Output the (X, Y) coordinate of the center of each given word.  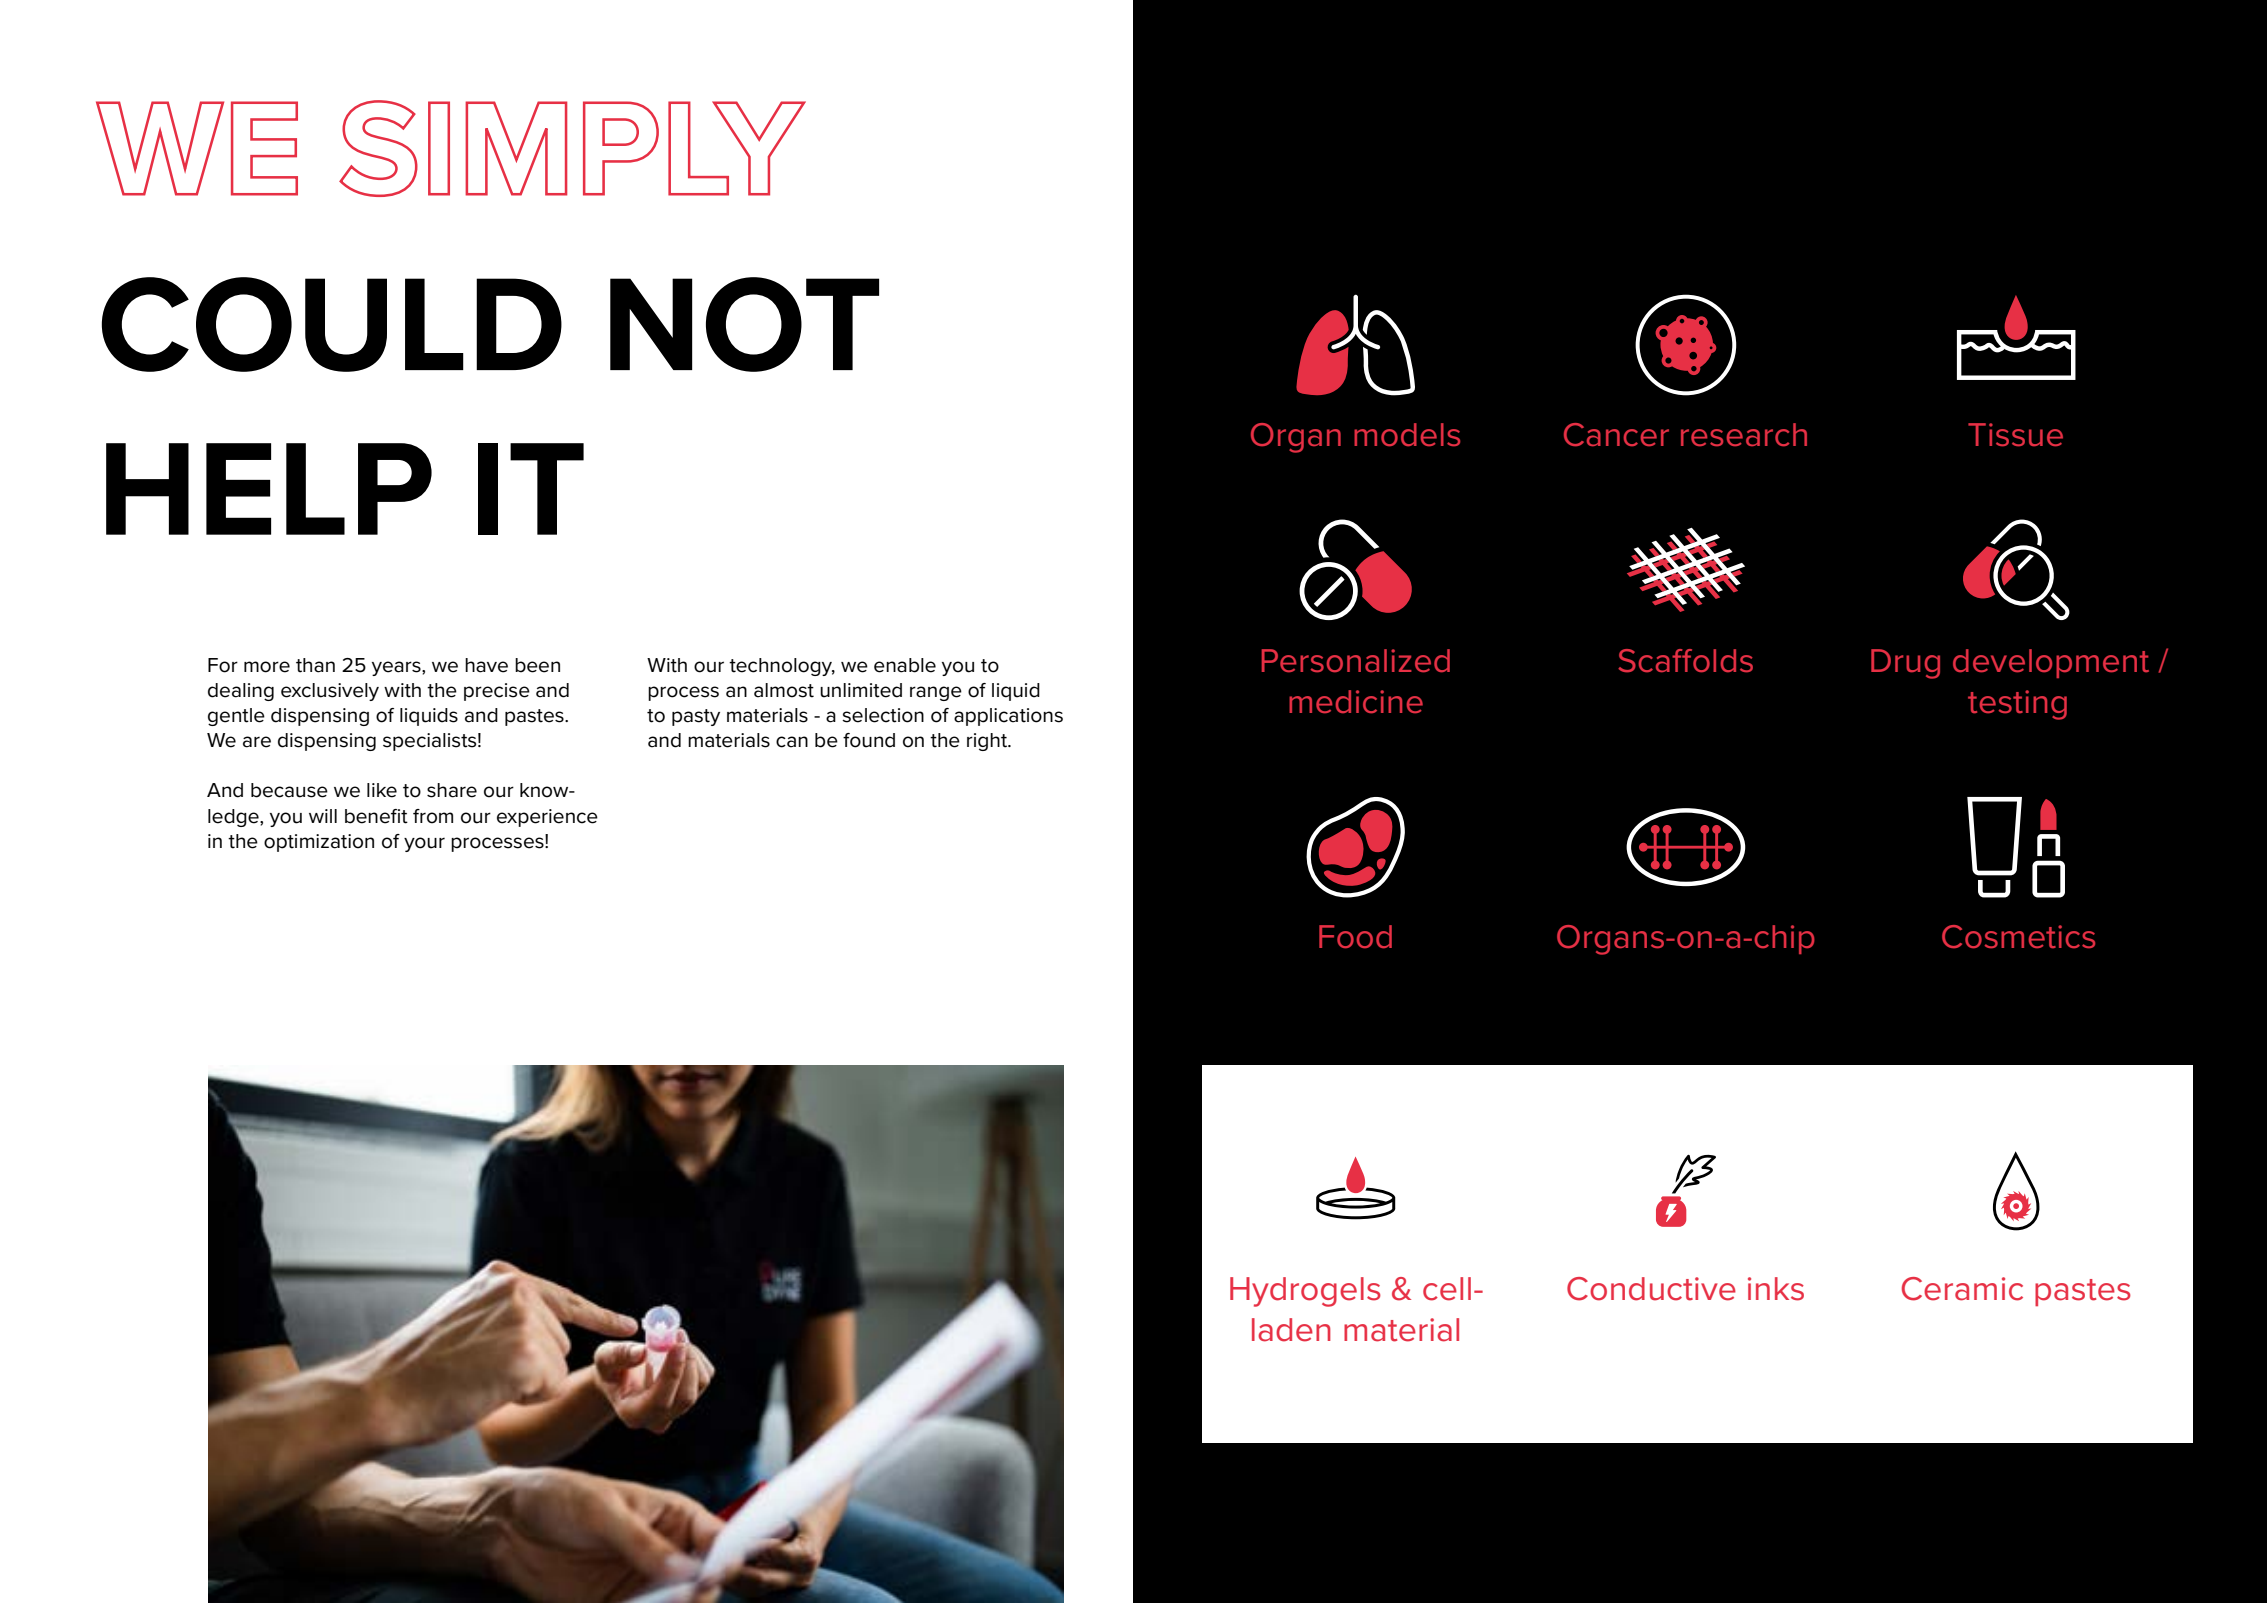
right (988, 742)
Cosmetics (2018, 936)
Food (1355, 936)
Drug (1905, 664)
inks (1776, 1289)
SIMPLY (572, 148)
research (1744, 434)
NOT (744, 324)
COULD (332, 324)
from (433, 816)
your (424, 844)
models (1407, 434)
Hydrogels (1305, 1292)
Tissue (2015, 434)
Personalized (1356, 660)
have (486, 665)
